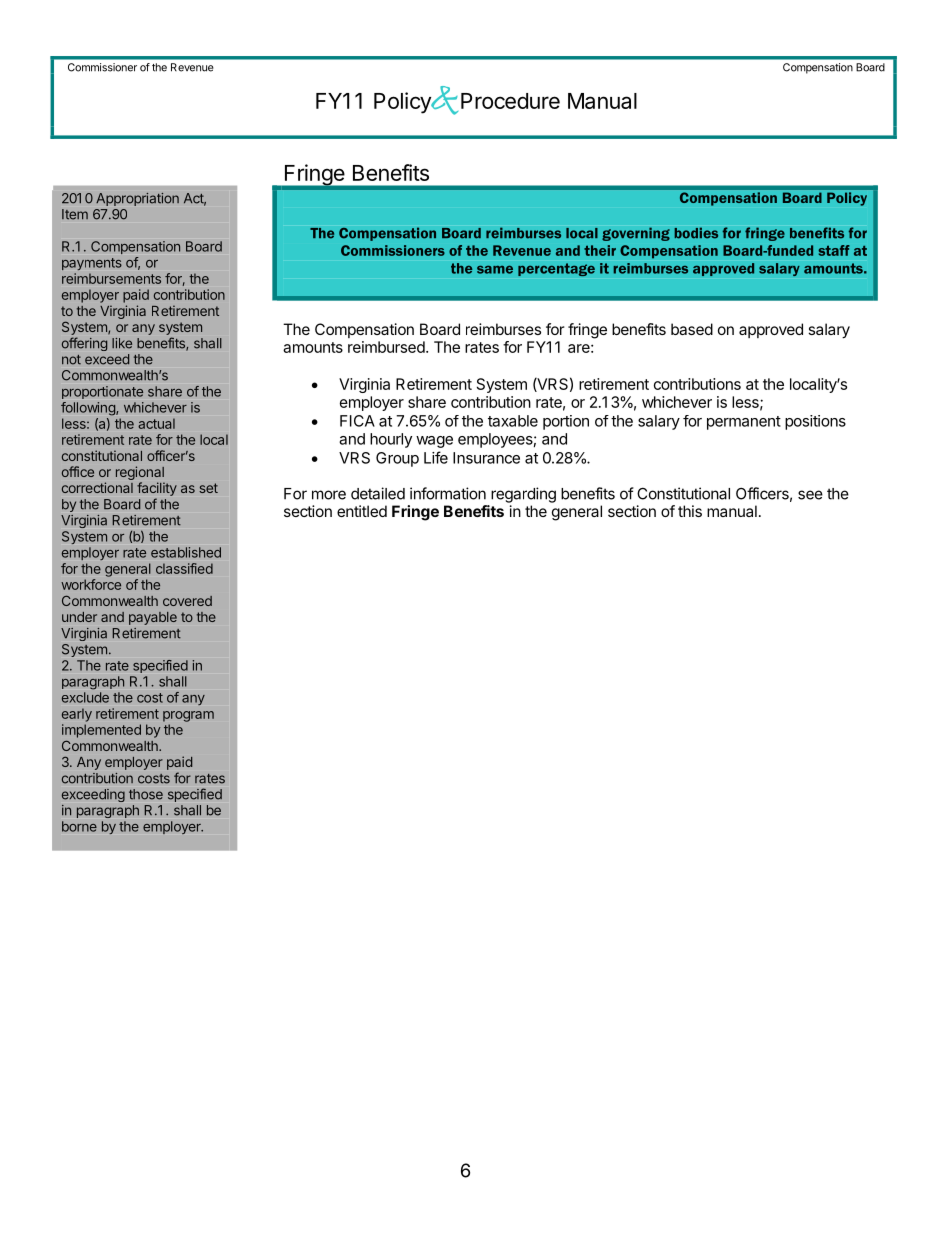  Describe the element at coordinates (513, 421) in the screenshot. I see `taxable` at that location.
